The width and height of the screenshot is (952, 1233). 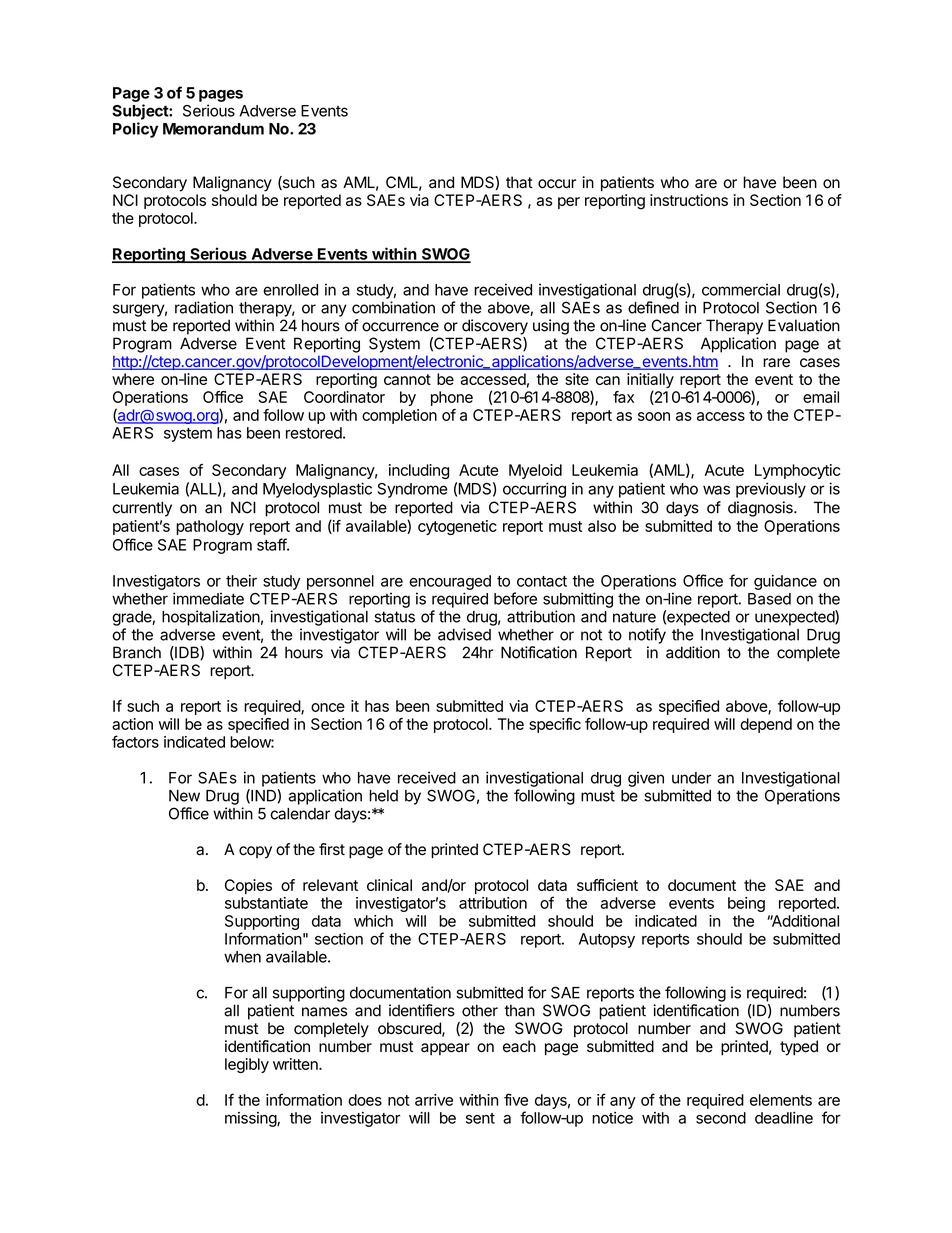 I want to click on missing, so click(x=251, y=1119).
